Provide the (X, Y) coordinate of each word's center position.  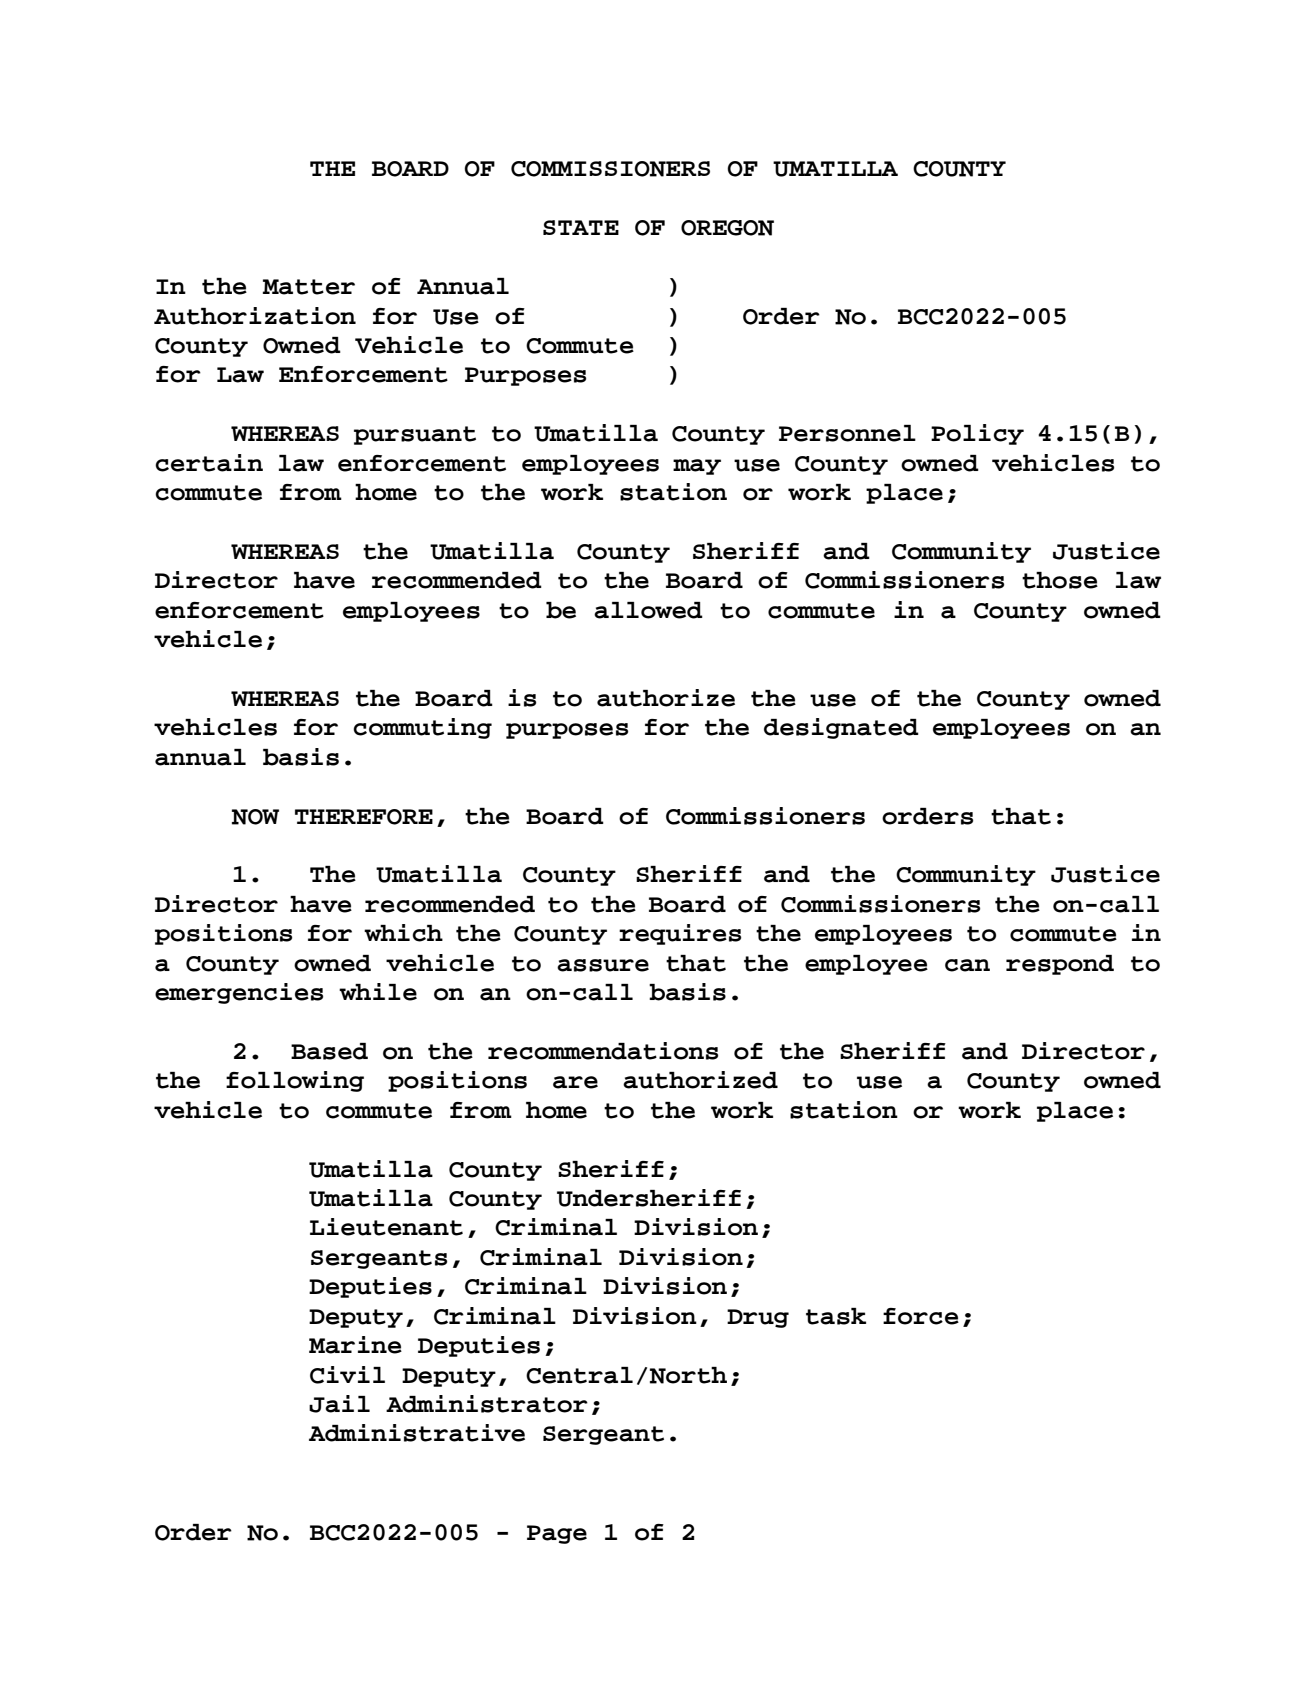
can (967, 965)
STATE (581, 227)
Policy (977, 434)
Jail (339, 1404)
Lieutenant (386, 1227)
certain (209, 463)
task (836, 1316)
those (1060, 580)
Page (557, 1534)
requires (680, 934)
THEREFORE (364, 817)
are (575, 1082)
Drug (758, 1318)
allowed (648, 610)
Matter (309, 287)
